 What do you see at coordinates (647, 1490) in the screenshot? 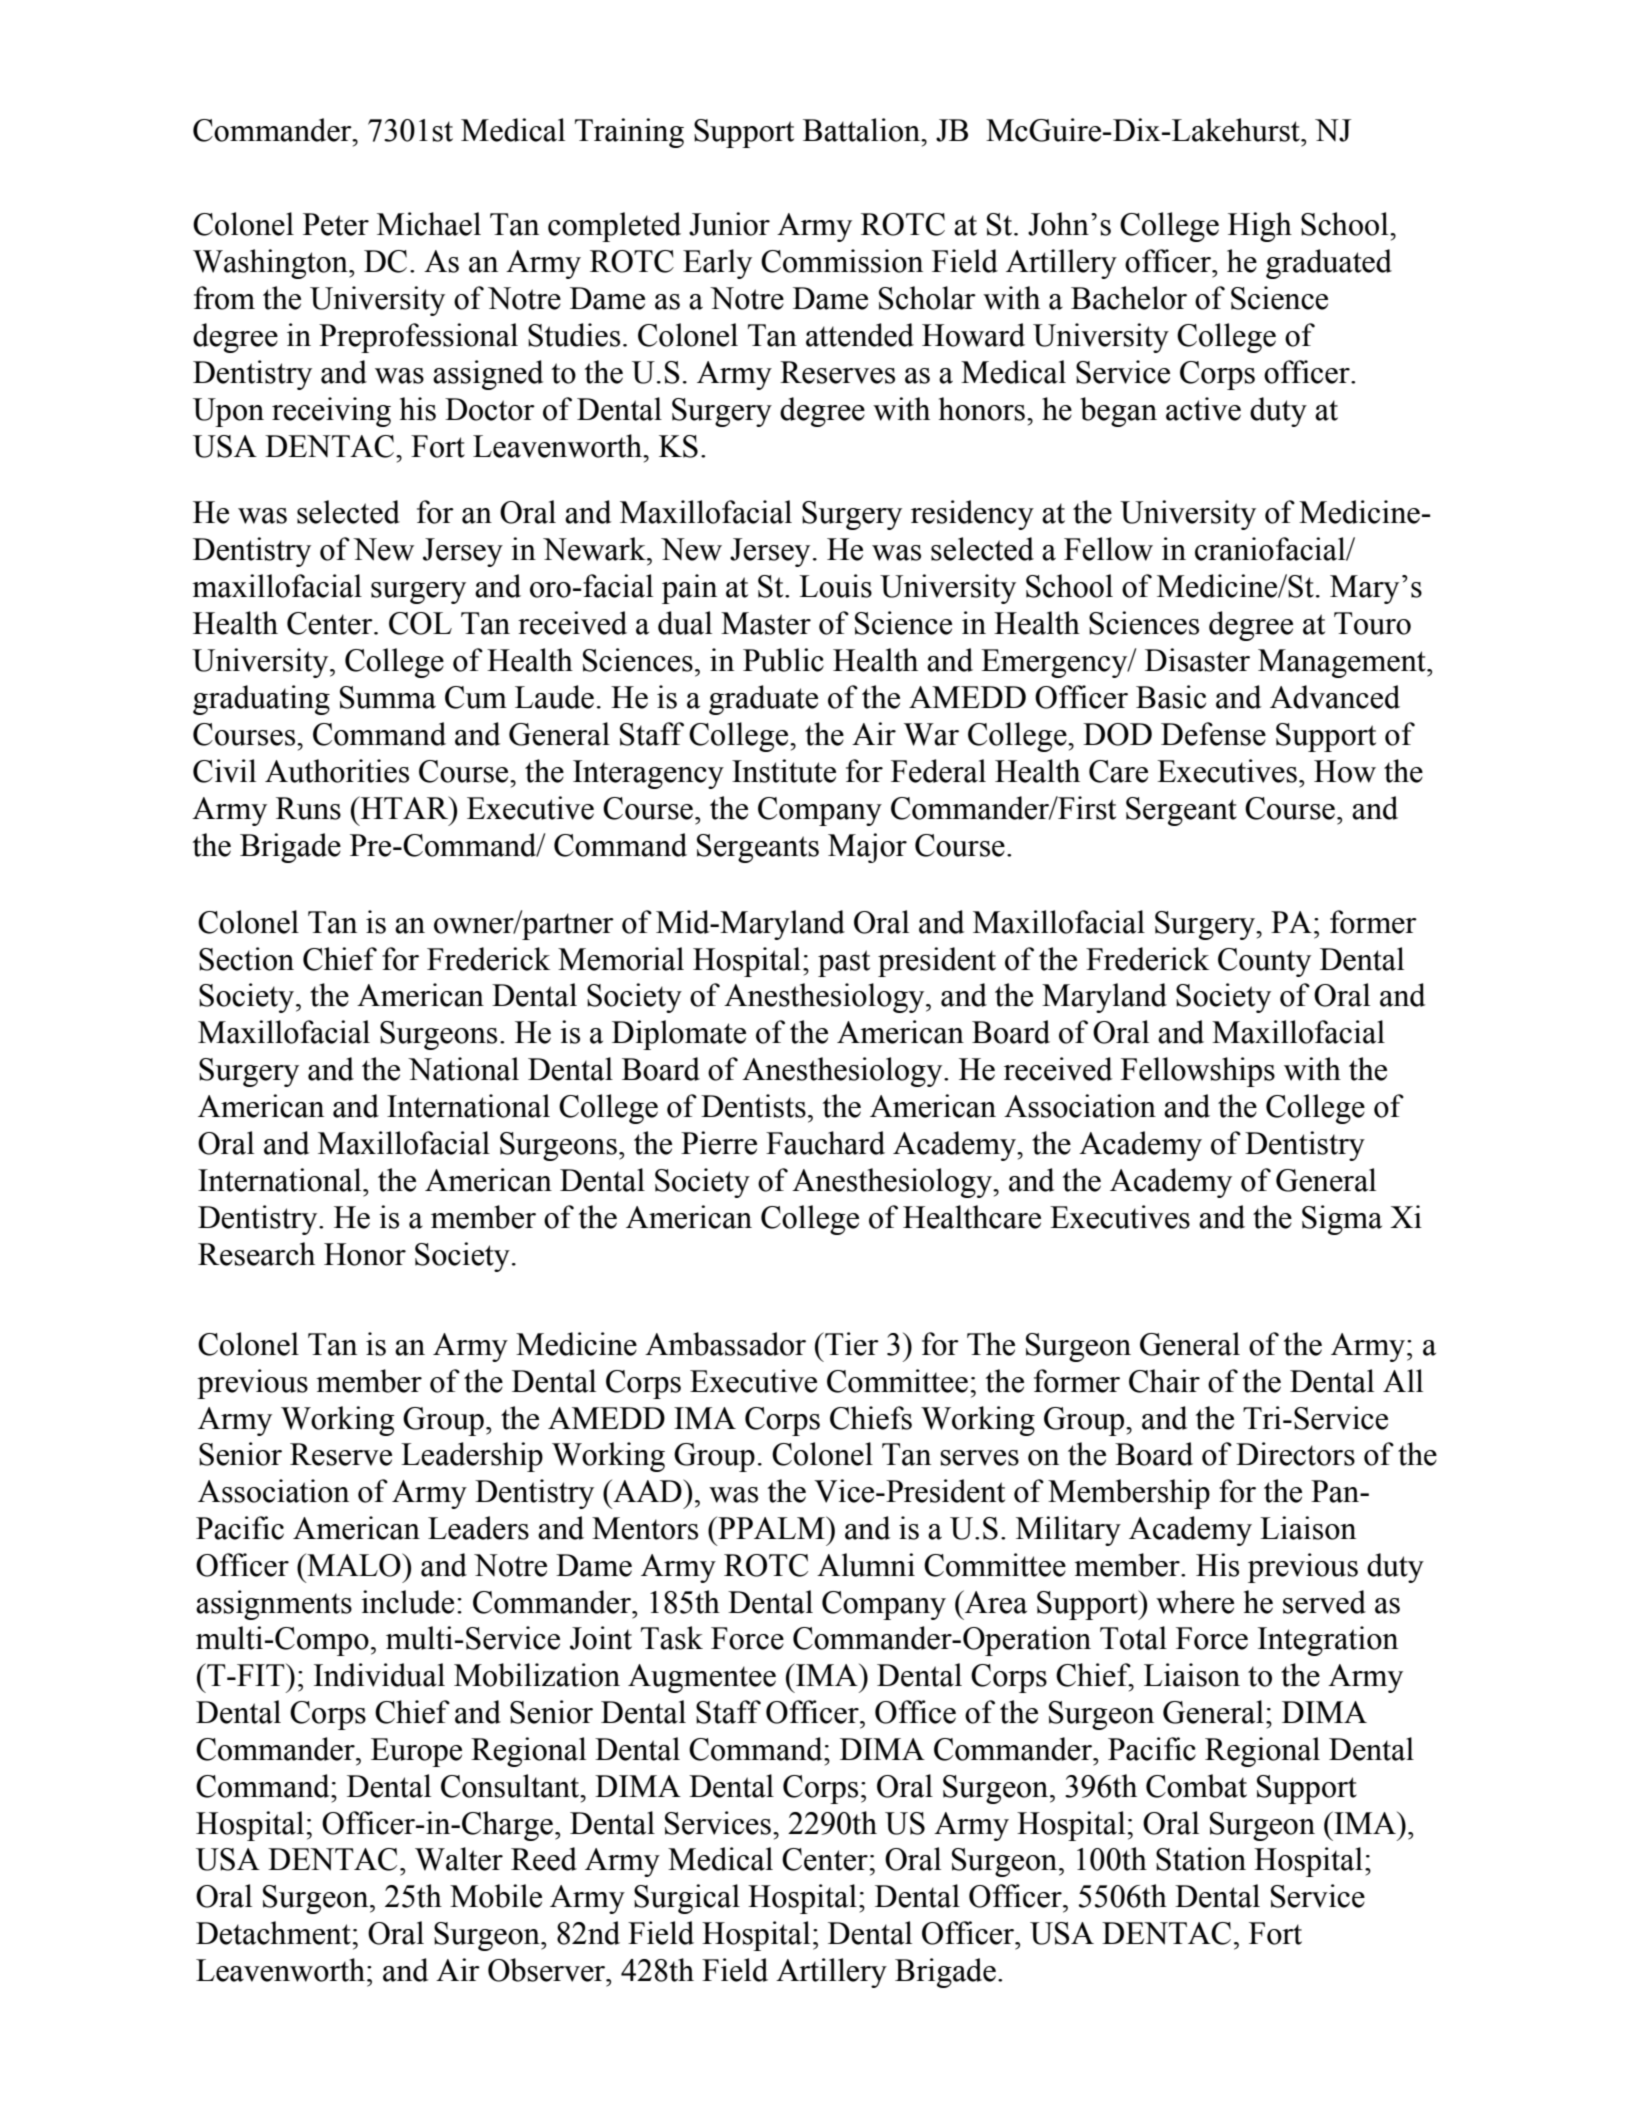
I see `AAD` at bounding box center [647, 1490].
